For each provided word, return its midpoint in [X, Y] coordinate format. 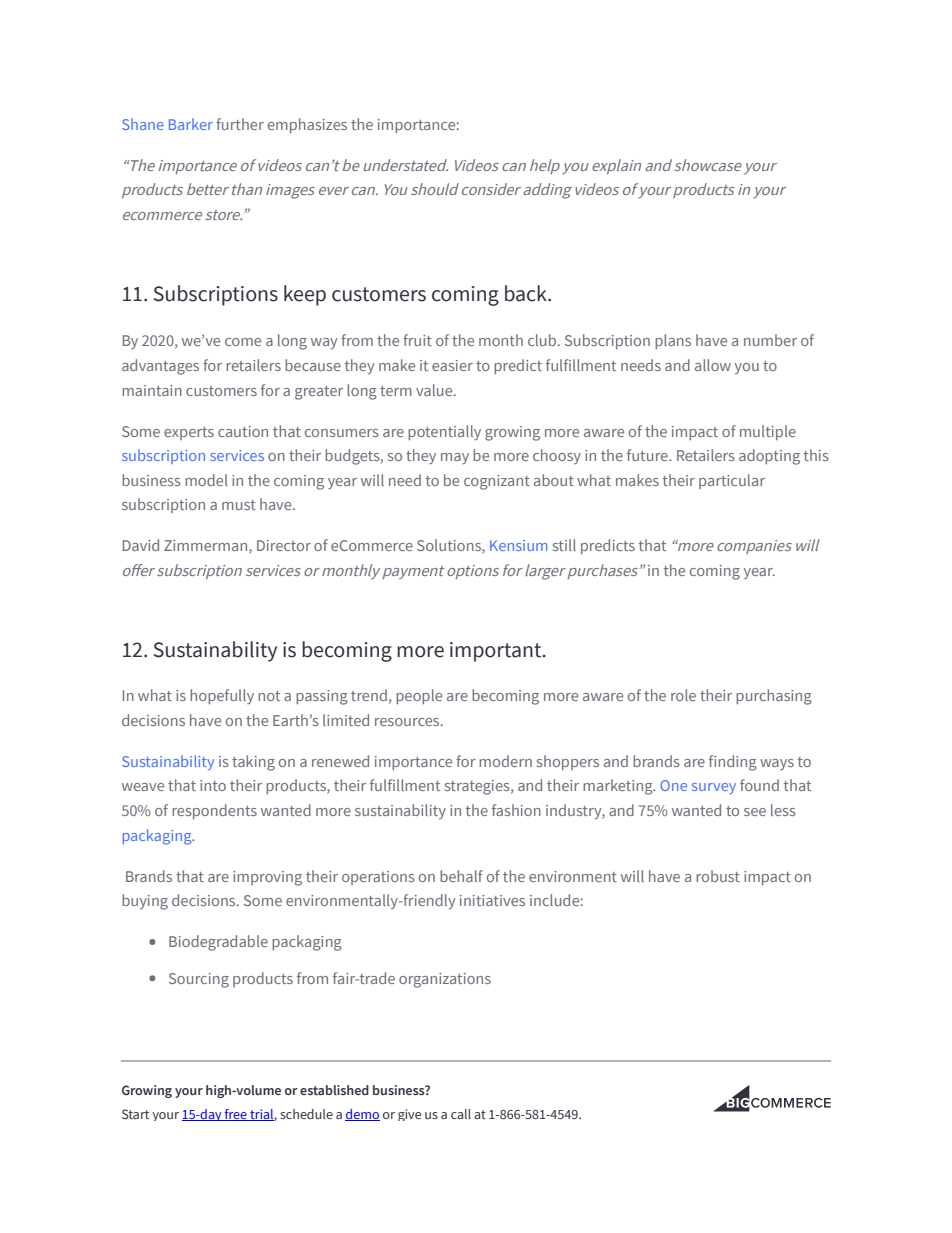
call [461, 1114]
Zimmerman [207, 547]
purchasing [774, 697]
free [236, 1115]
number [770, 340]
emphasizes [307, 125]
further [240, 124]
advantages [160, 367]
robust [718, 876]
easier [452, 365]
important [497, 652]
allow [713, 365]
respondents [214, 811]
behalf [461, 876]
